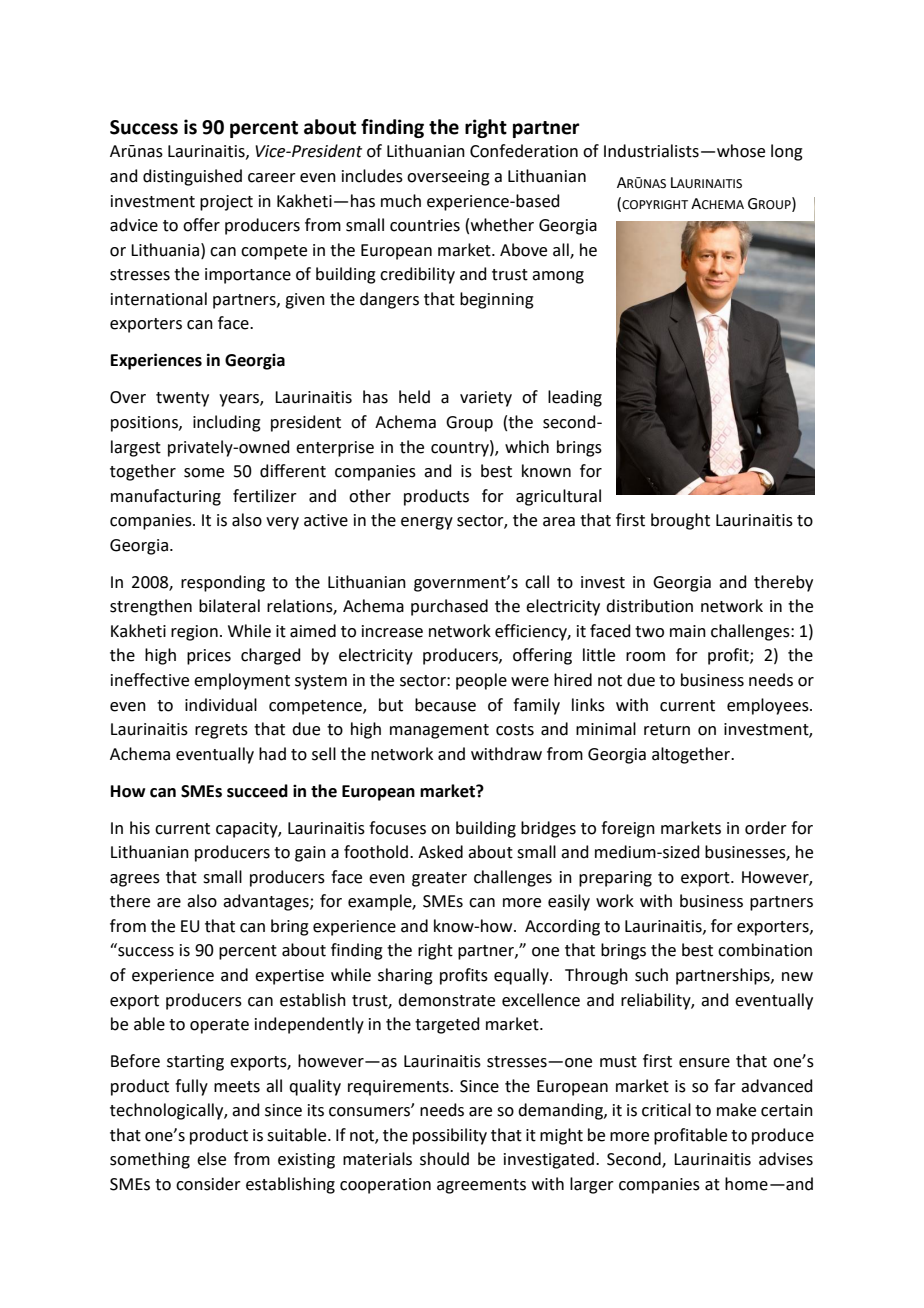  Describe the element at coordinates (211, 1159) in the image. I see `else` at that location.
